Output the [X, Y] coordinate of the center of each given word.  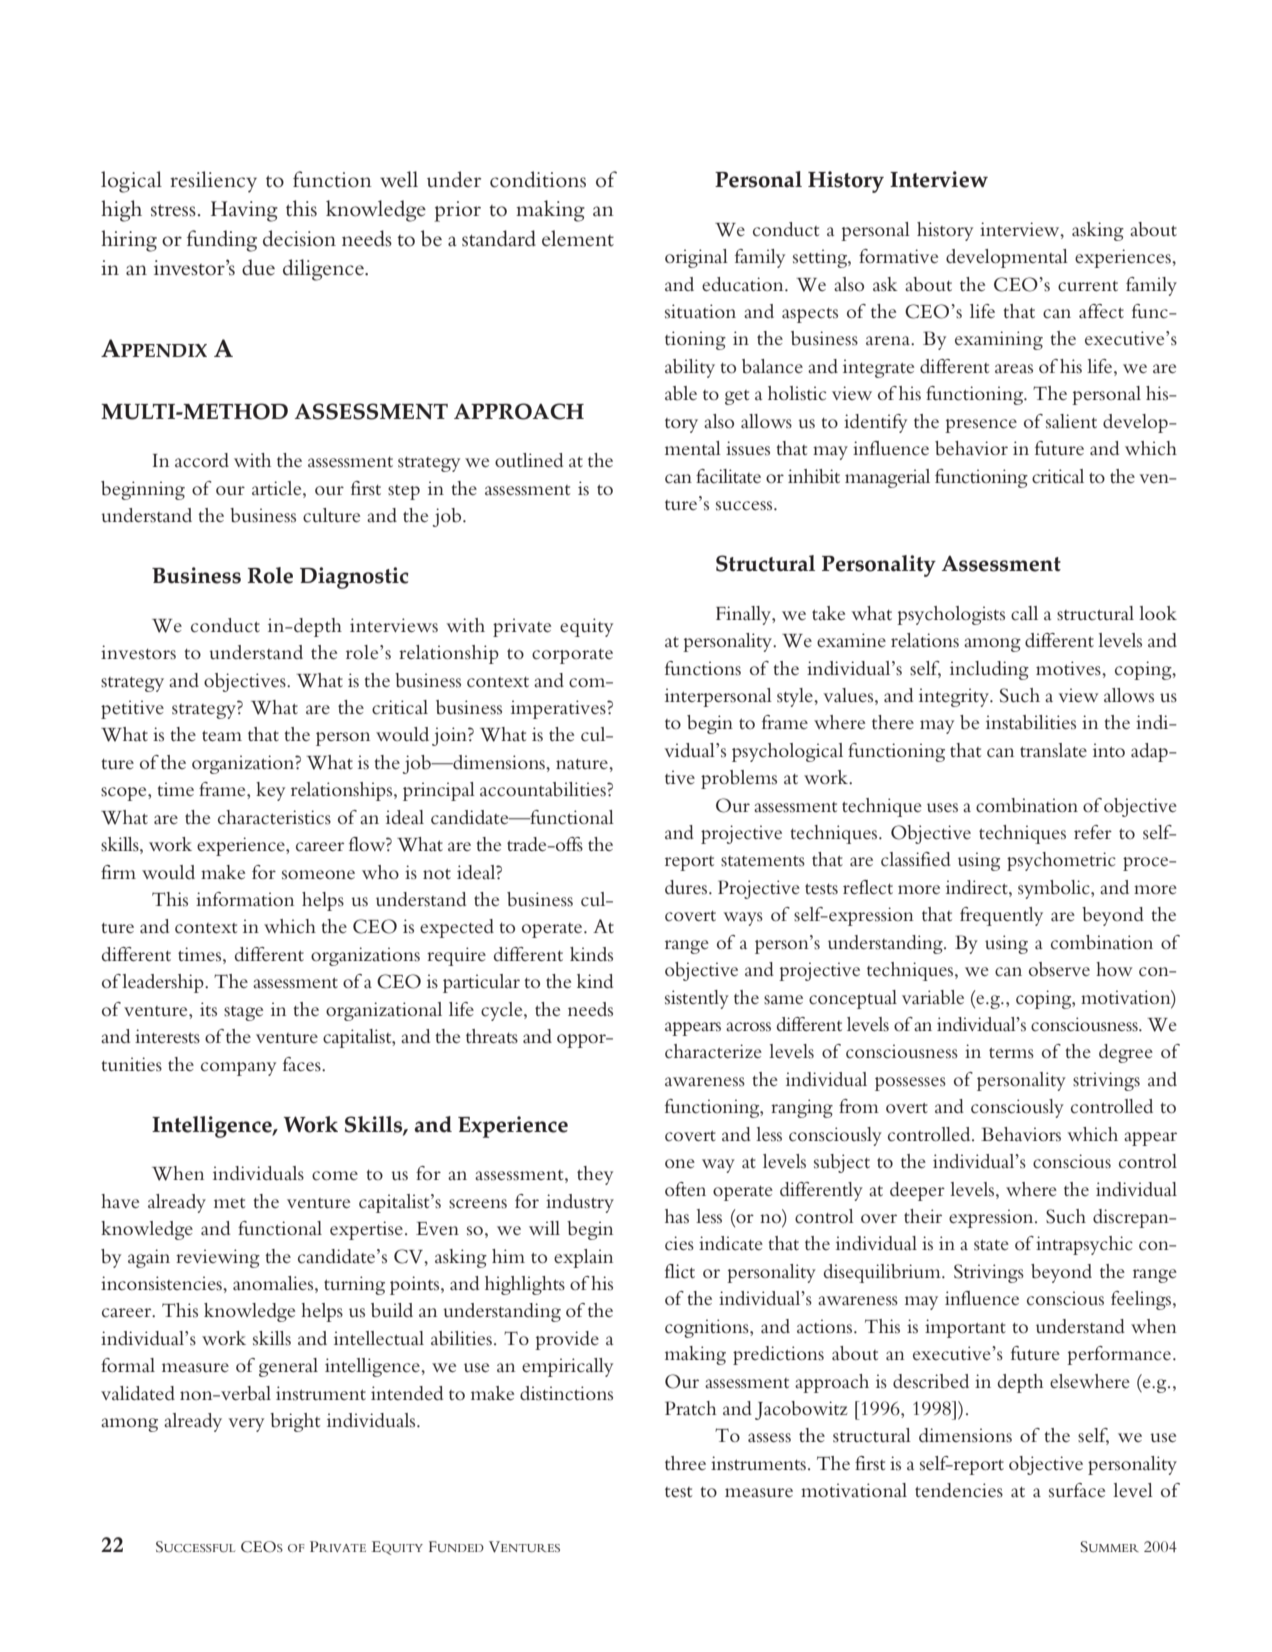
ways [743, 919]
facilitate [728, 476]
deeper [917, 1191]
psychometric [1061, 861]
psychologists [951, 615]
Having [244, 211]
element [578, 238]
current [1088, 286]
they [595, 1175]
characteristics [274, 817]
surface [1077, 1490]
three [685, 1463]
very [246, 1425]
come [335, 1176]
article [278, 488]
